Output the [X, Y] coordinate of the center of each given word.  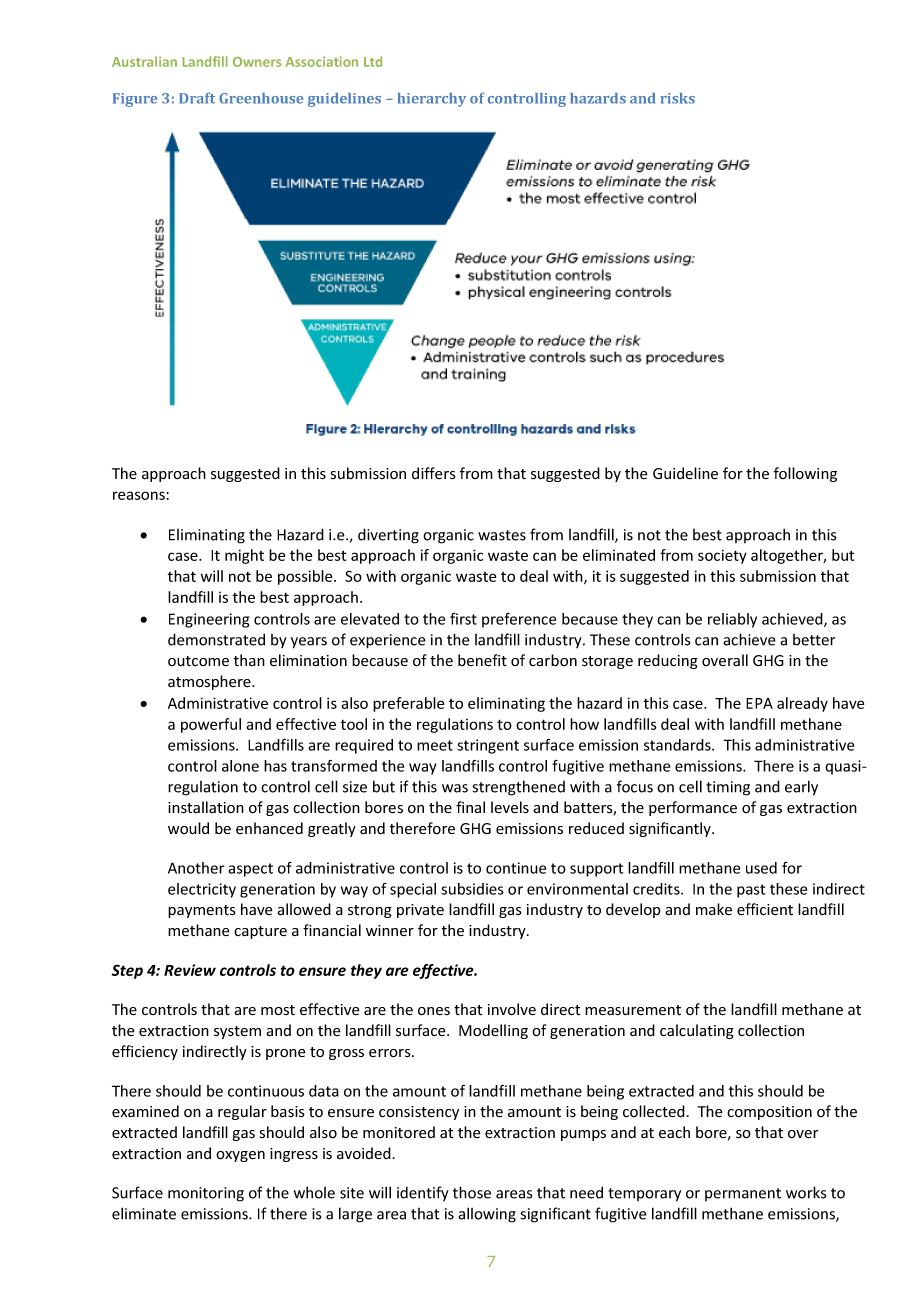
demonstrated [216, 639]
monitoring [206, 1194]
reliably [732, 620]
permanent [743, 1194]
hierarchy [432, 100]
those [472, 1192]
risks [677, 98]
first [463, 619]
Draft [197, 98]
